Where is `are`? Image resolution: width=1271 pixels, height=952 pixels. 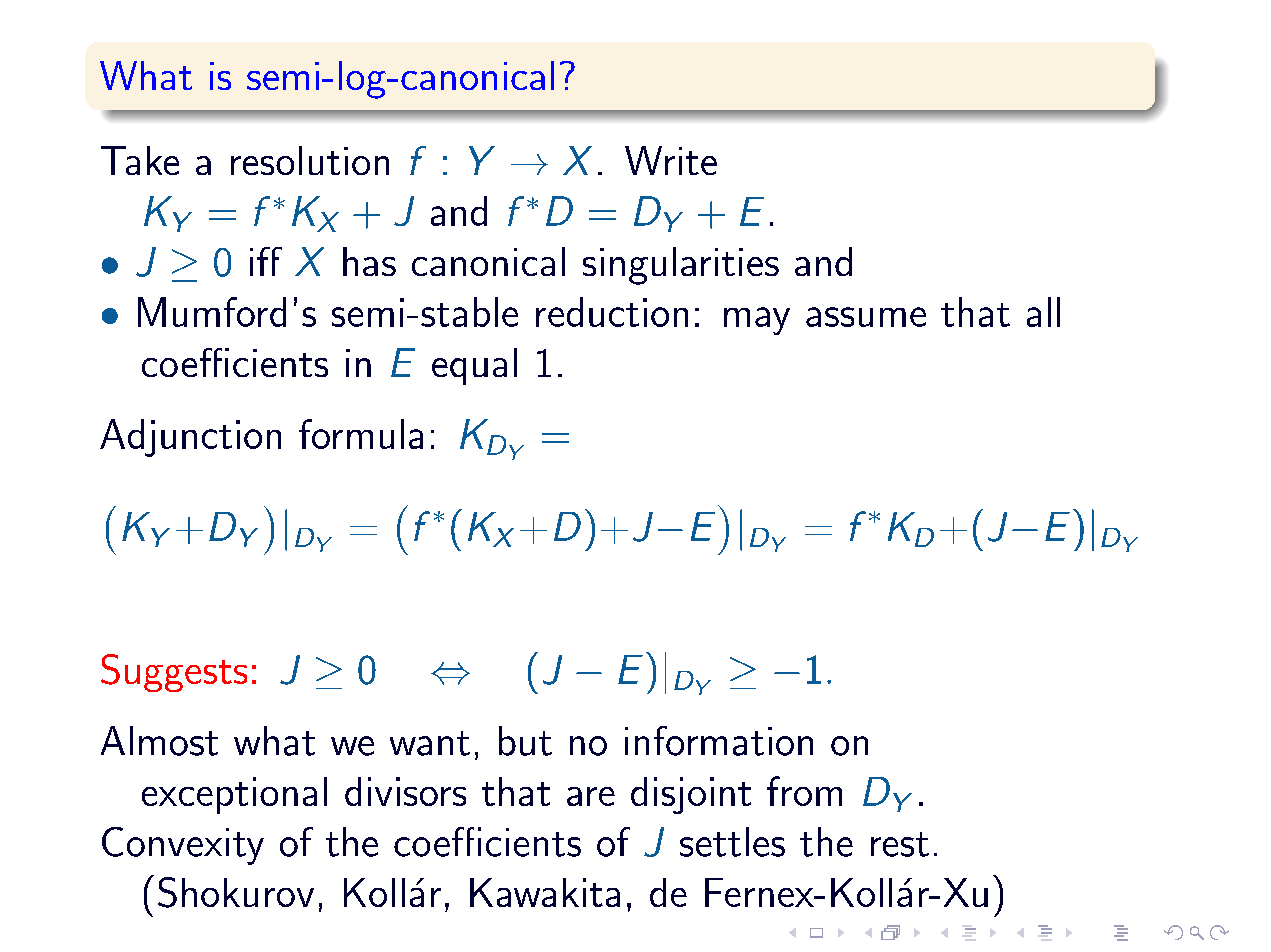
are is located at coordinates (591, 796).
